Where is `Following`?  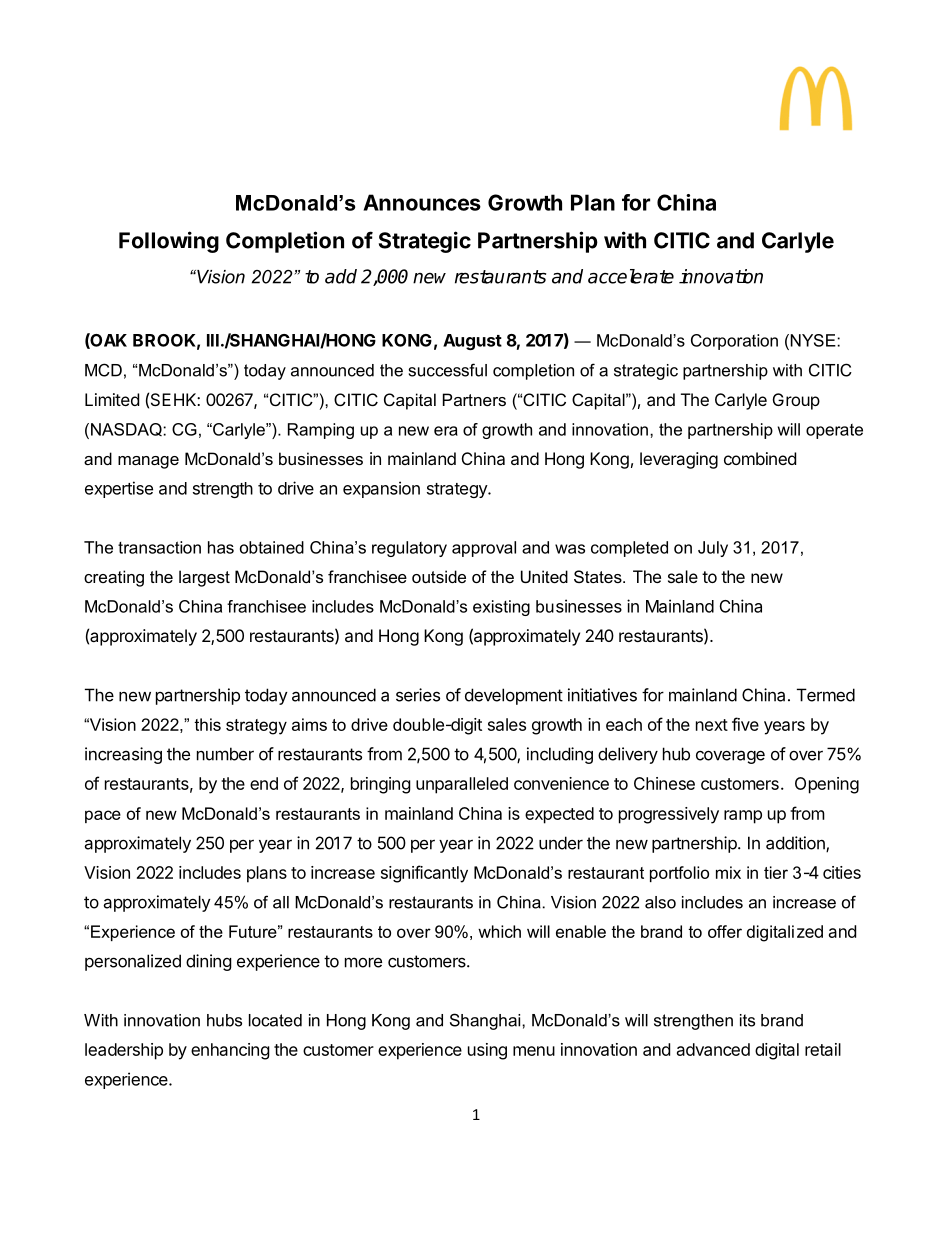 Following is located at coordinates (169, 242).
